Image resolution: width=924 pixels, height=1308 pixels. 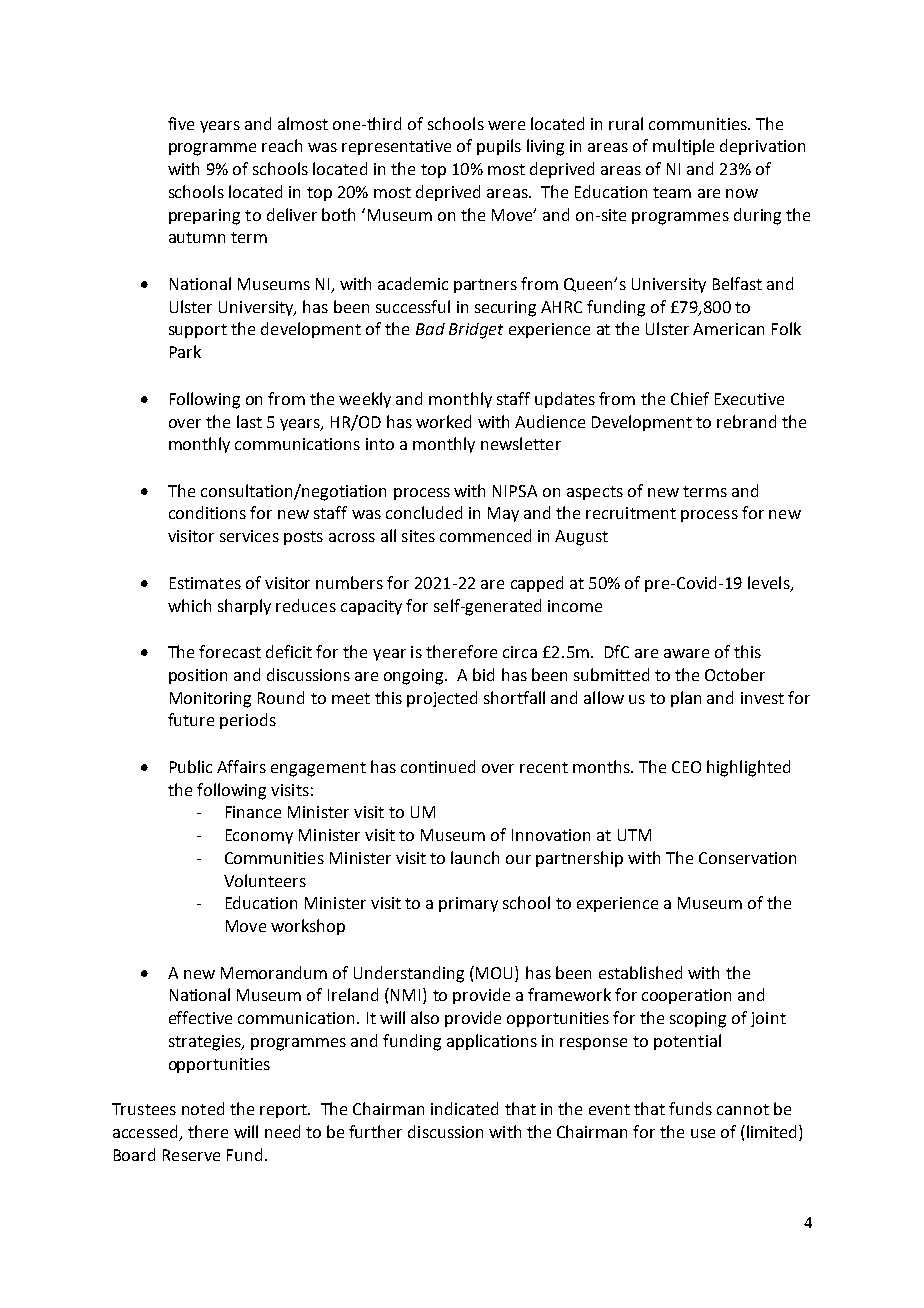 I want to click on cannot, so click(x=743, y=1109).
